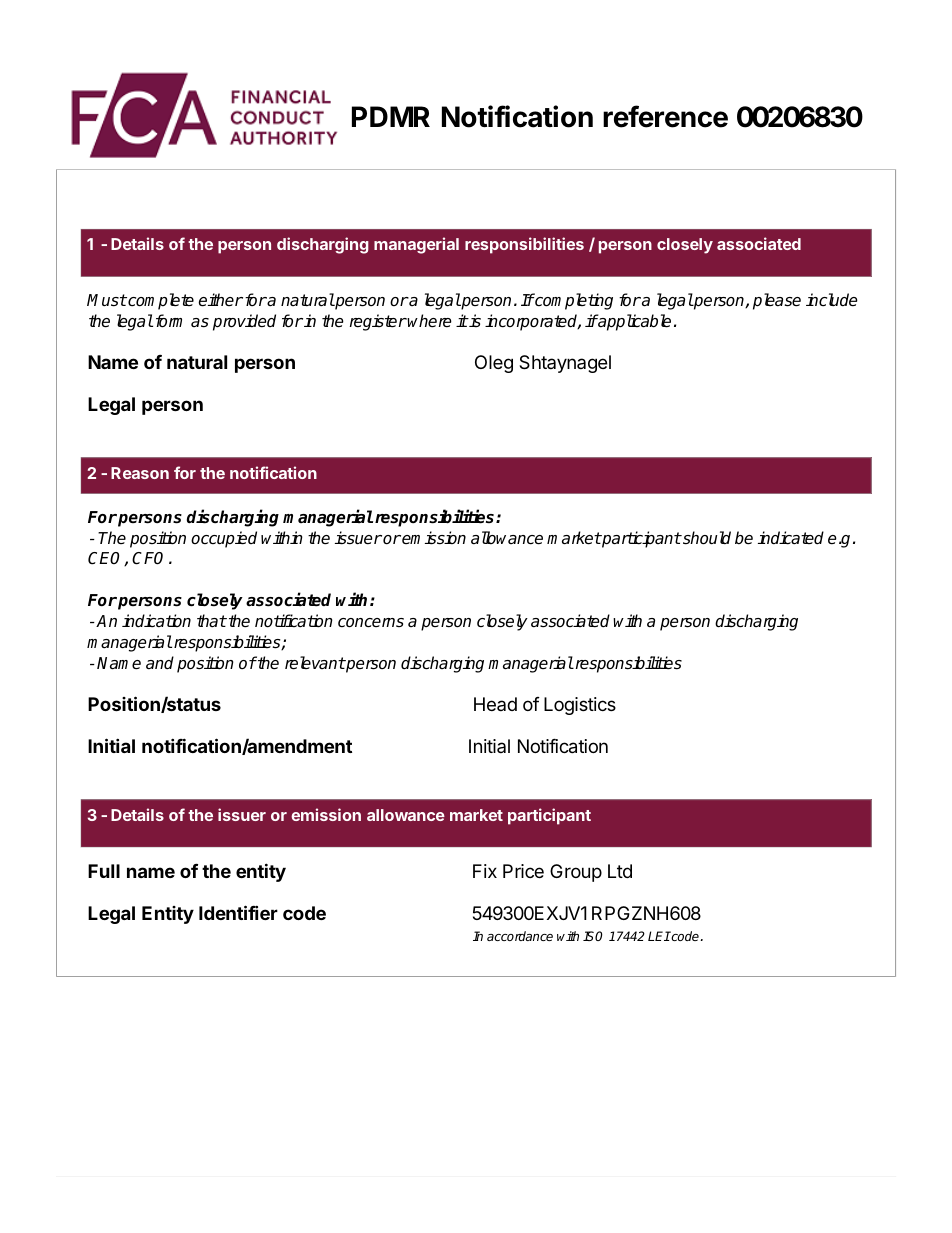 The image size is (952, 1233). I want to click on accordance, so click(520, 936).
